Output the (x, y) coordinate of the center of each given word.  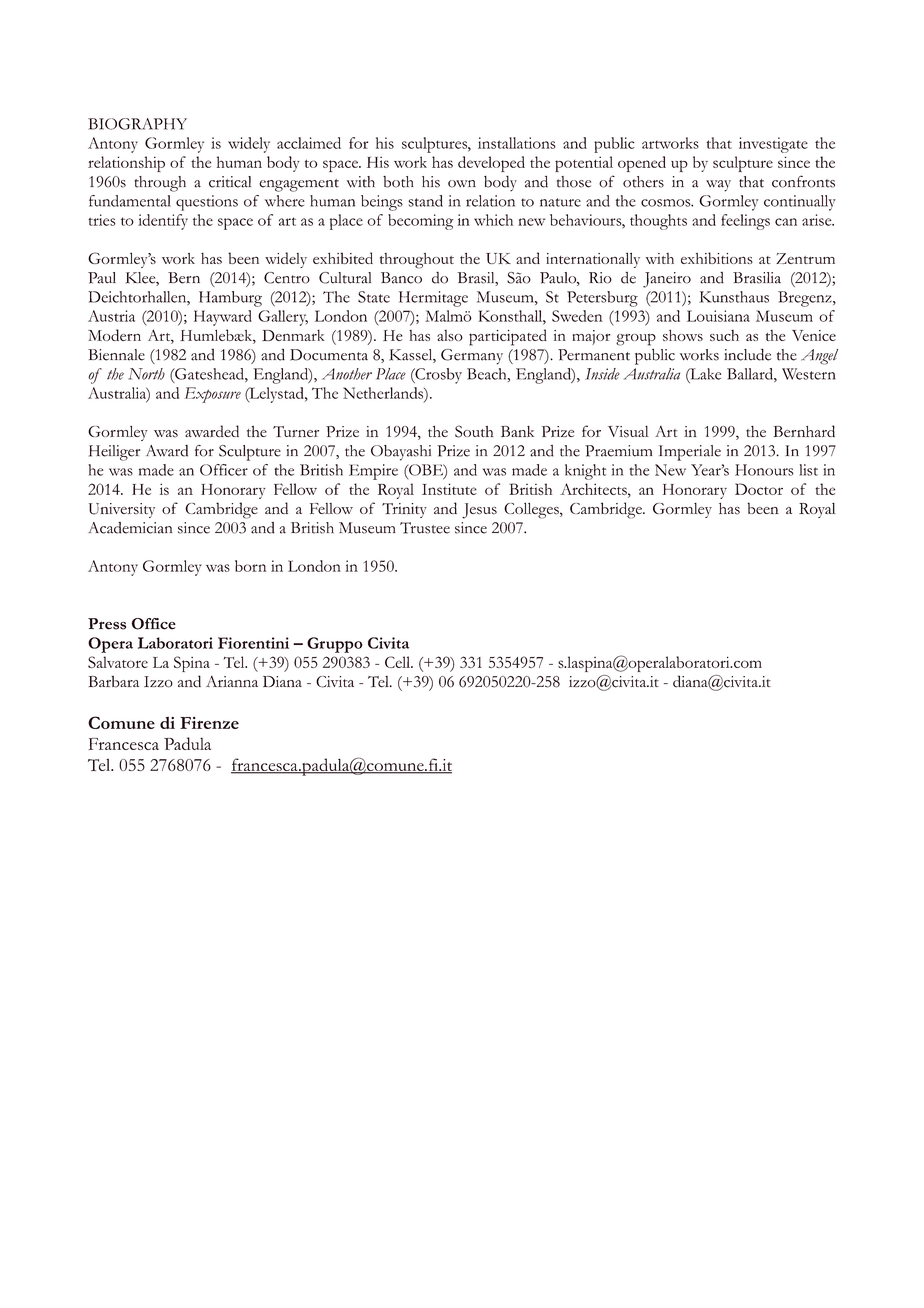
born (250, 566)
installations (517, 143)
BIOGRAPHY (137, 124)
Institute (449, 489)
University (122, 510)
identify (163, 222)
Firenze (209, 723)
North (146, 374)
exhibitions (717, 258)
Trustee (425, 528)
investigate (773, 145)
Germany (472, 357)
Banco (401, 278)
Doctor (759, 489)
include (747, 355)
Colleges (532, 511)
